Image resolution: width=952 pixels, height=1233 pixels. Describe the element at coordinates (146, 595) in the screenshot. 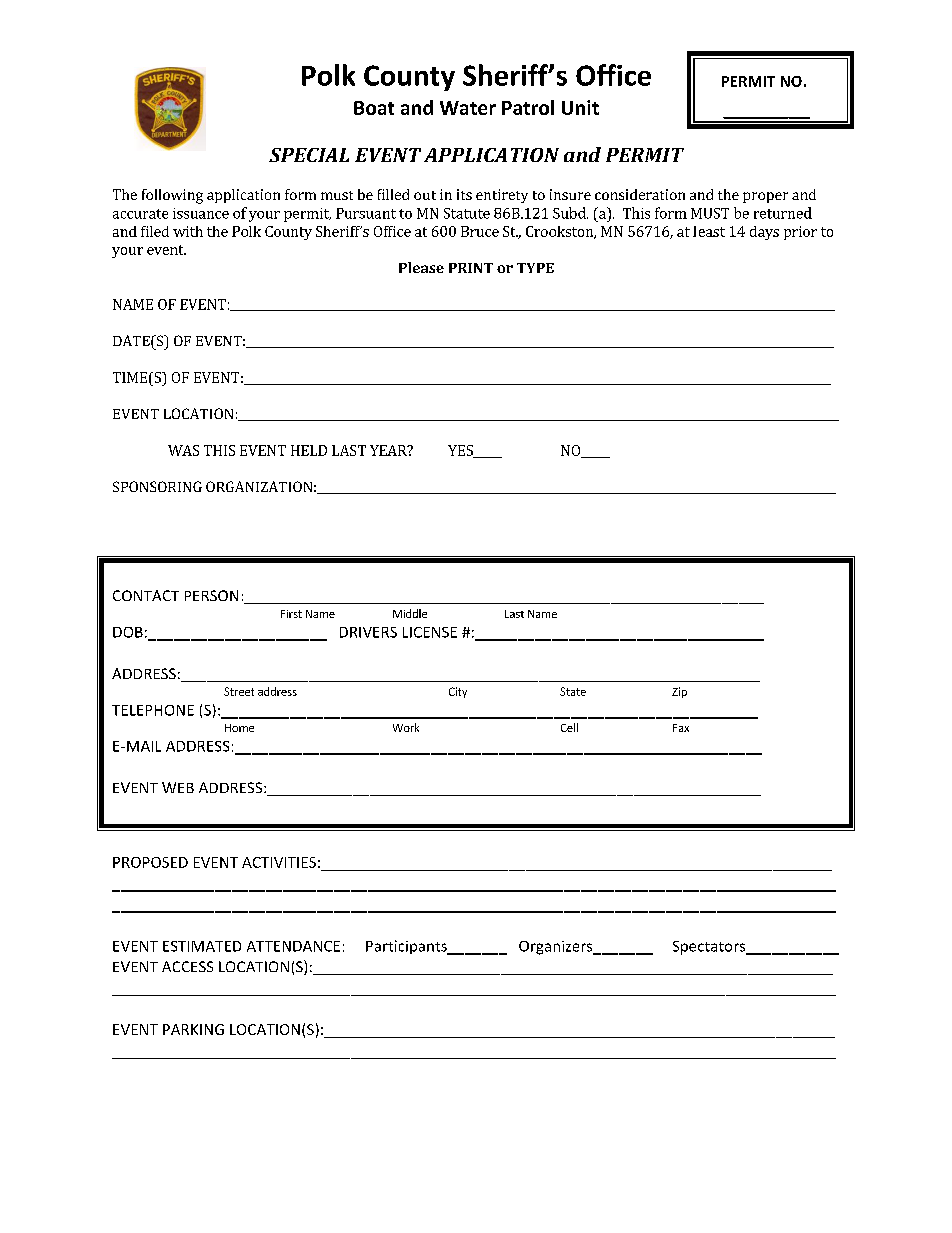

I see `CONTACT` at that location.
